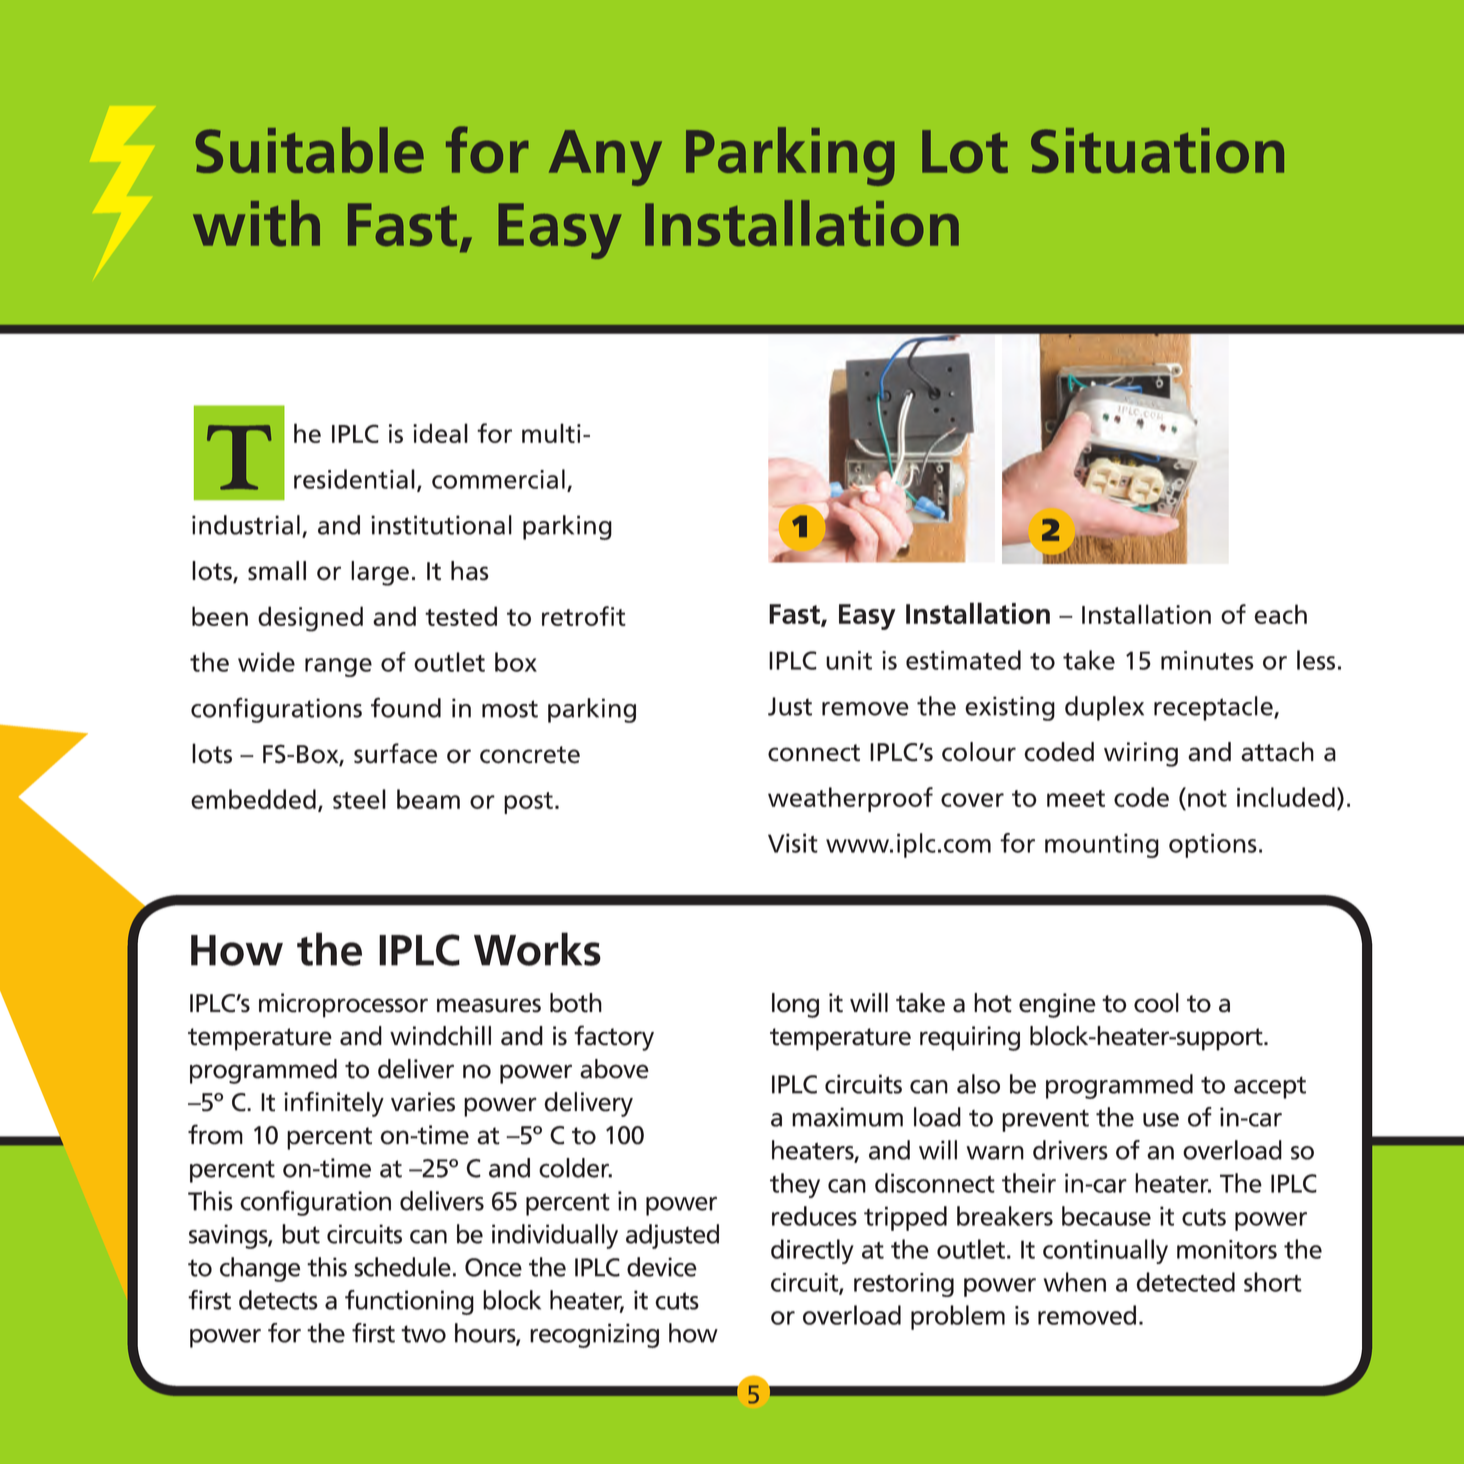 The image size is (1464, 1464). I want to click on microprocessor, so click(343, 1005).
